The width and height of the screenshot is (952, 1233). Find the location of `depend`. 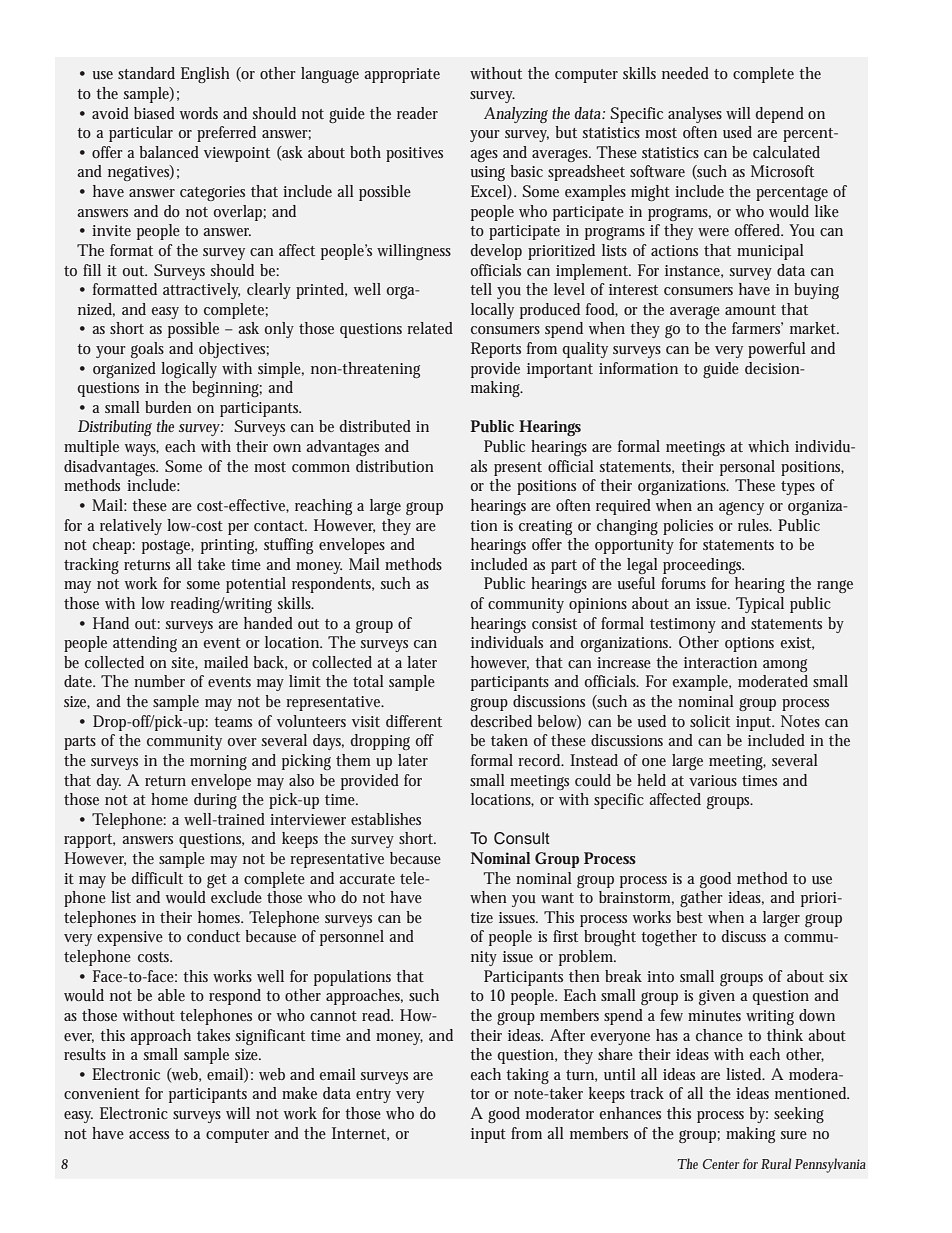

depend is located at coordinates (780, 115).
